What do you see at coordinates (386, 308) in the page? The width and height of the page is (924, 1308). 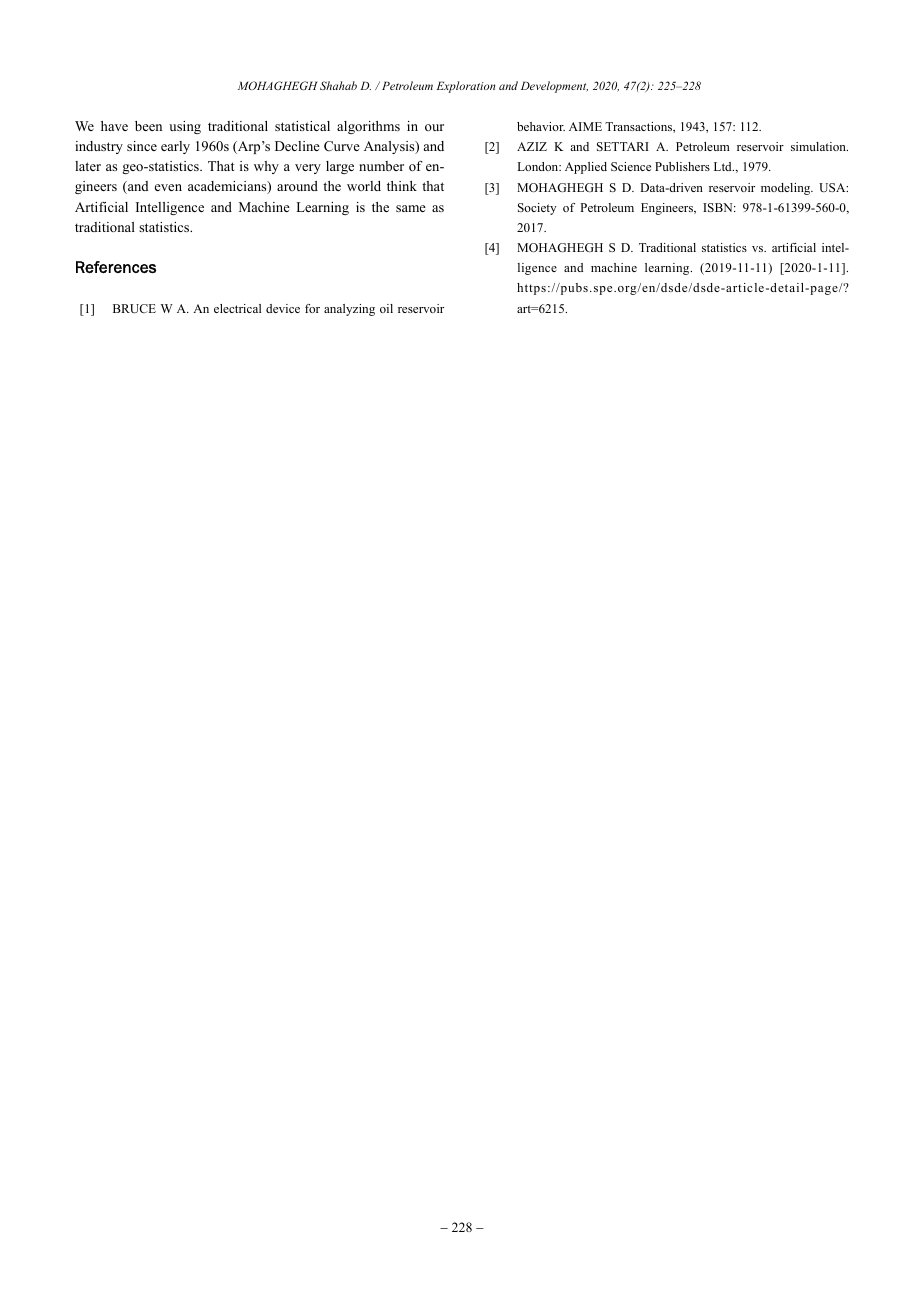 I see `oil` at bounding box center [386, 308].
